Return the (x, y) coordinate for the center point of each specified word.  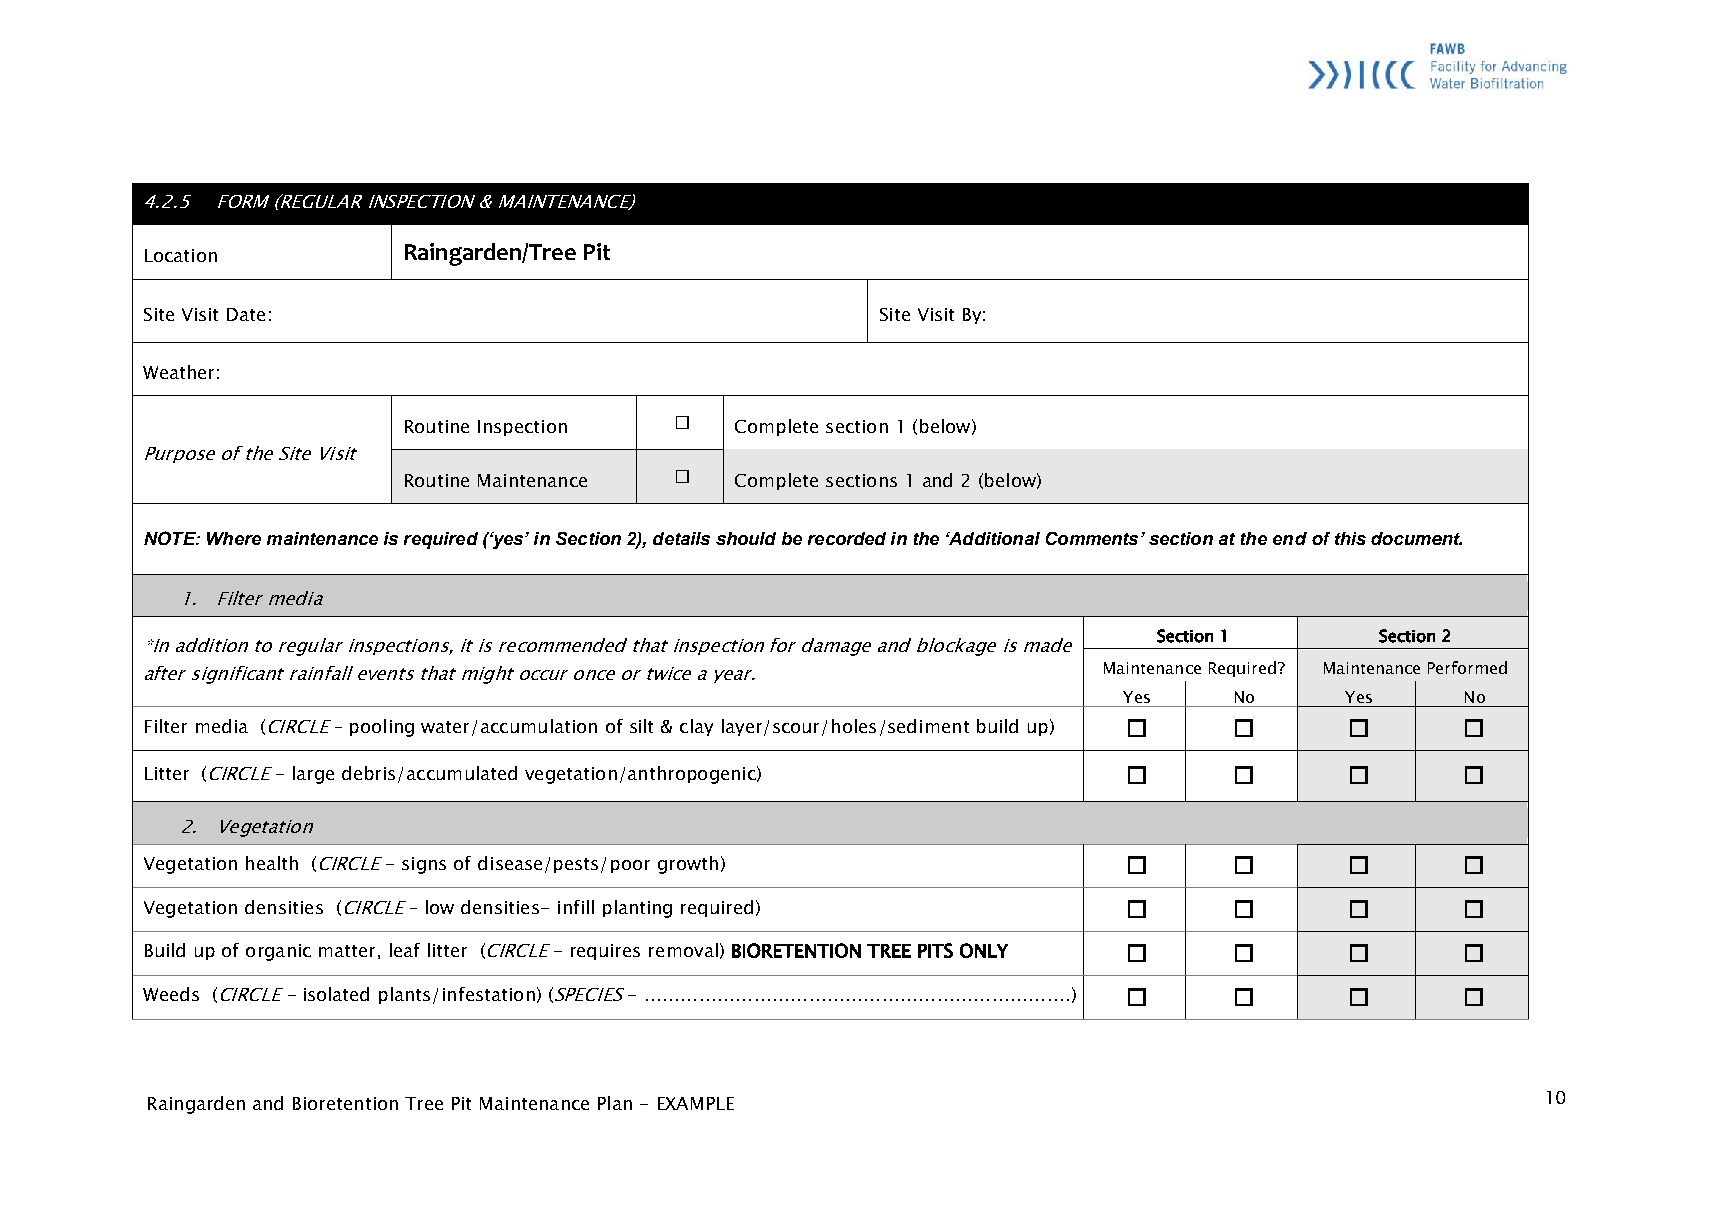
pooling (382, 728)
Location (181, 255)
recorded (847, 538)
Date (246, 314)
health (272, 863)
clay (696, 727)
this (1350, 538)
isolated (336, 994)
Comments (1092, 538)
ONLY (984, 950)
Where (234, 538)
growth (688, 865)
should (746, 538)
